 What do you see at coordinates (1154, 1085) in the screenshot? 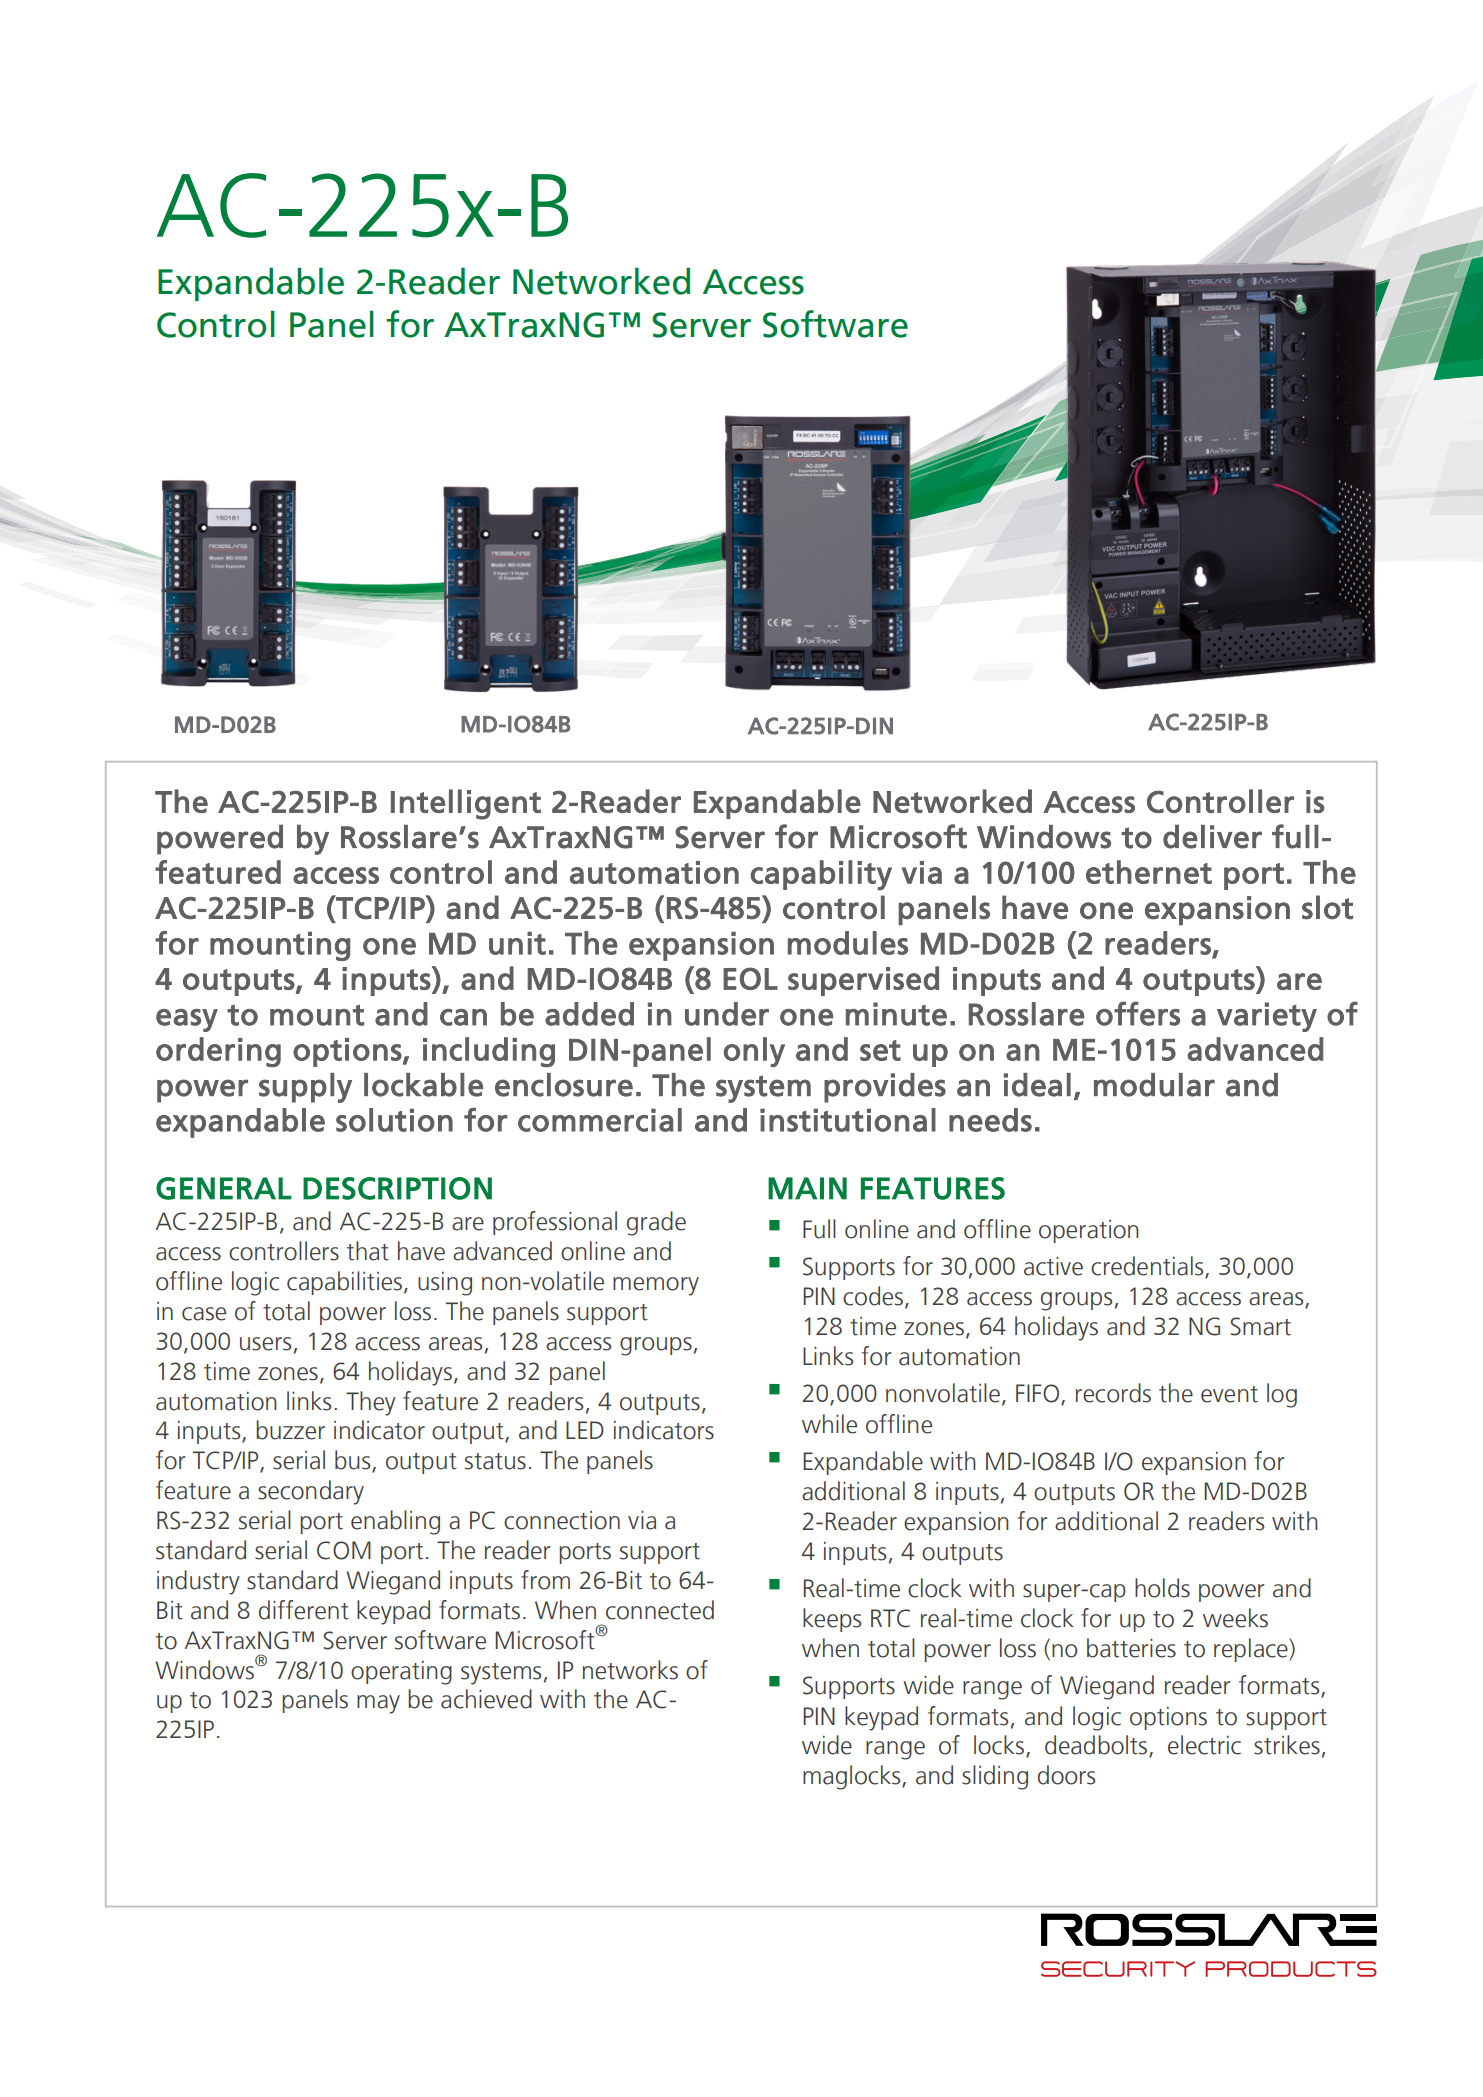
I see `modular` at bounding box center [1154, 1085].
